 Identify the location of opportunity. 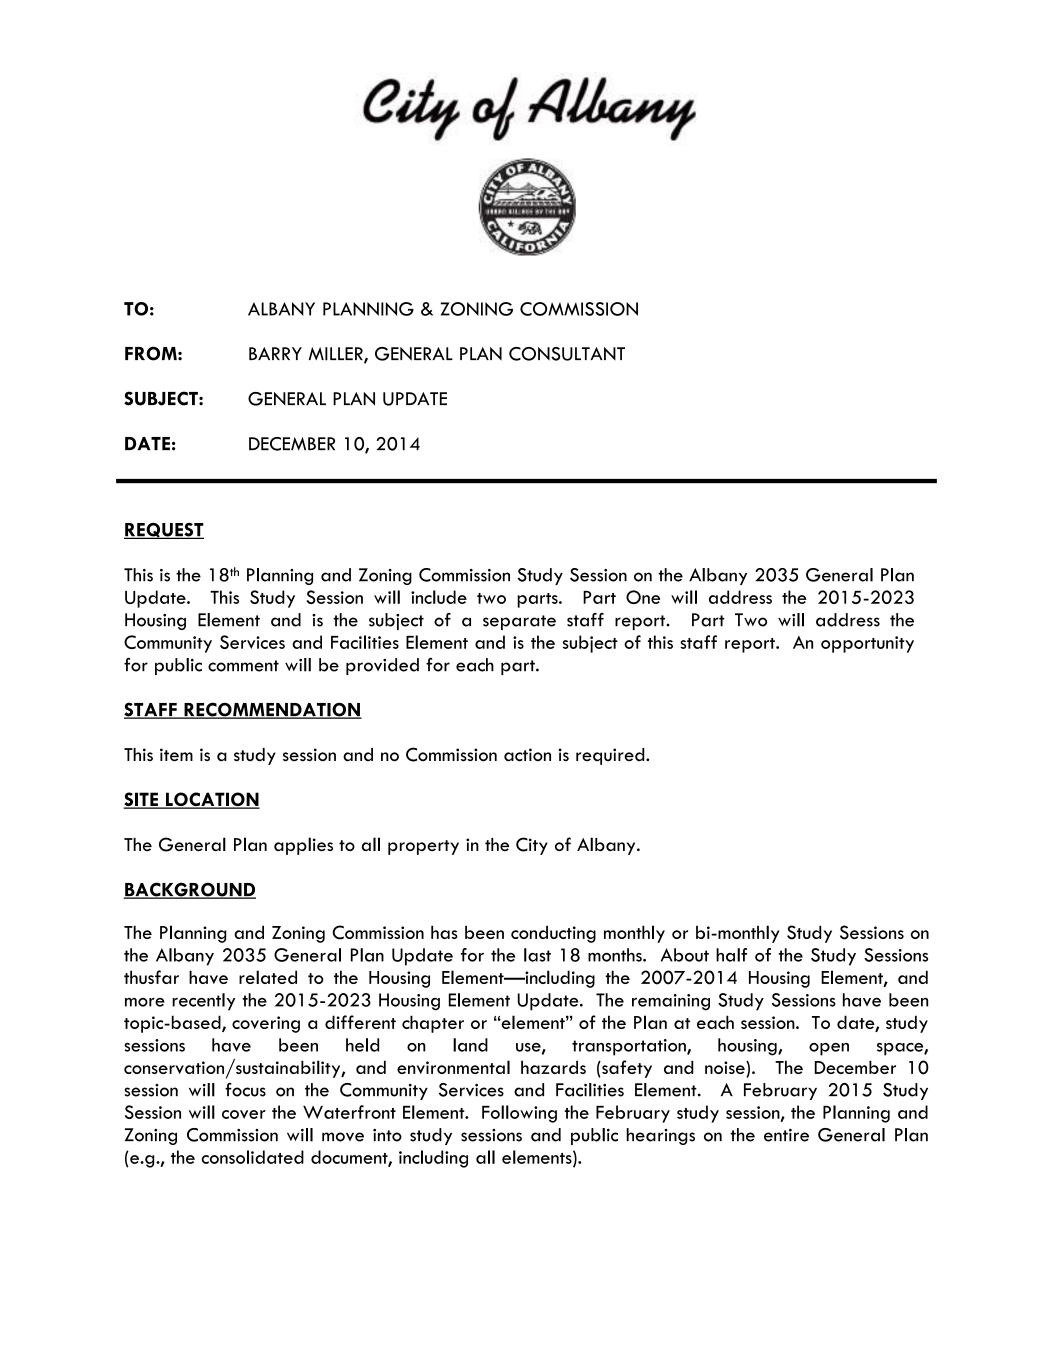
(867, 644).
